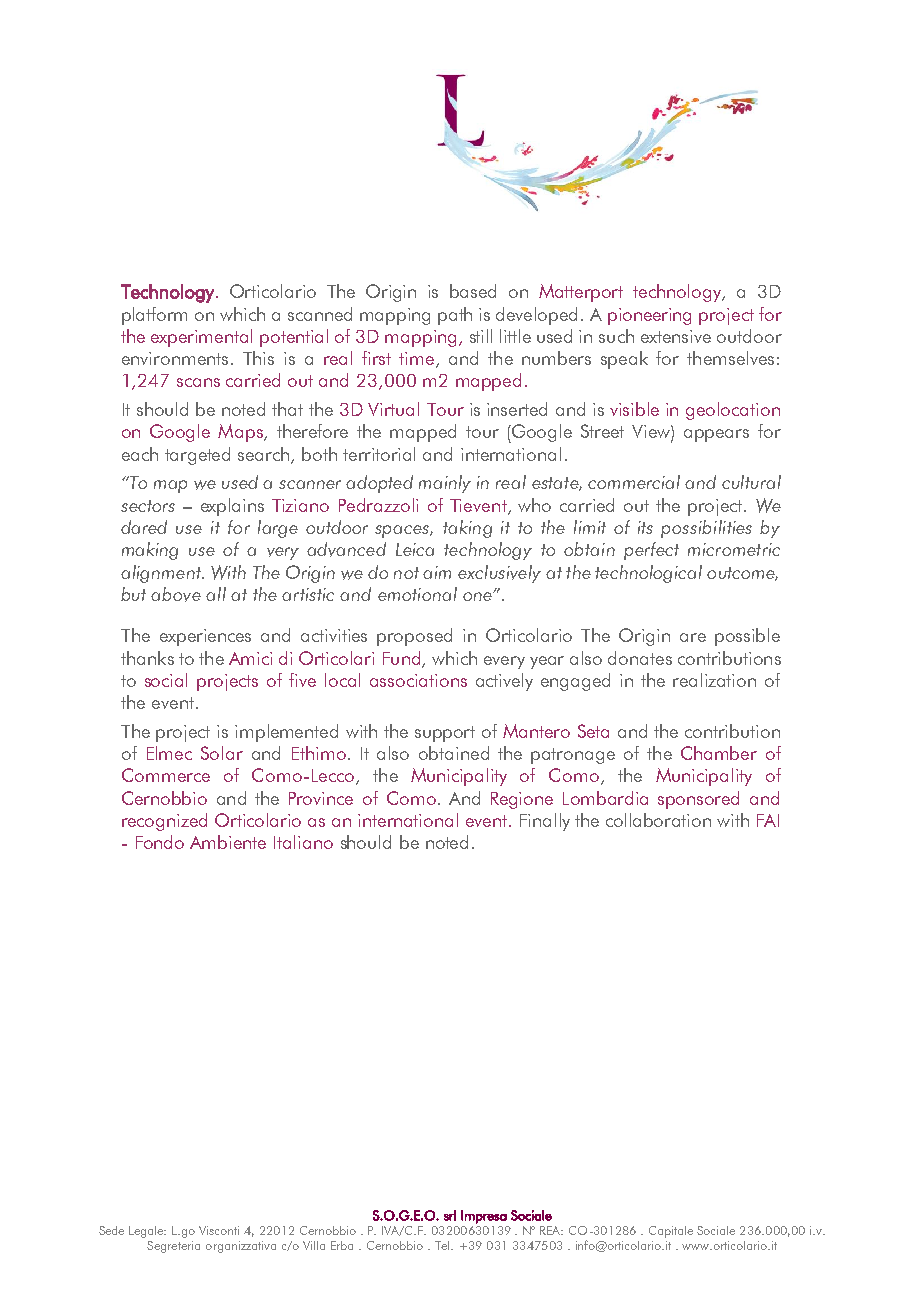 This screenshot has height=1308, width=924. I want to click on extensive, so click(676, 336).
